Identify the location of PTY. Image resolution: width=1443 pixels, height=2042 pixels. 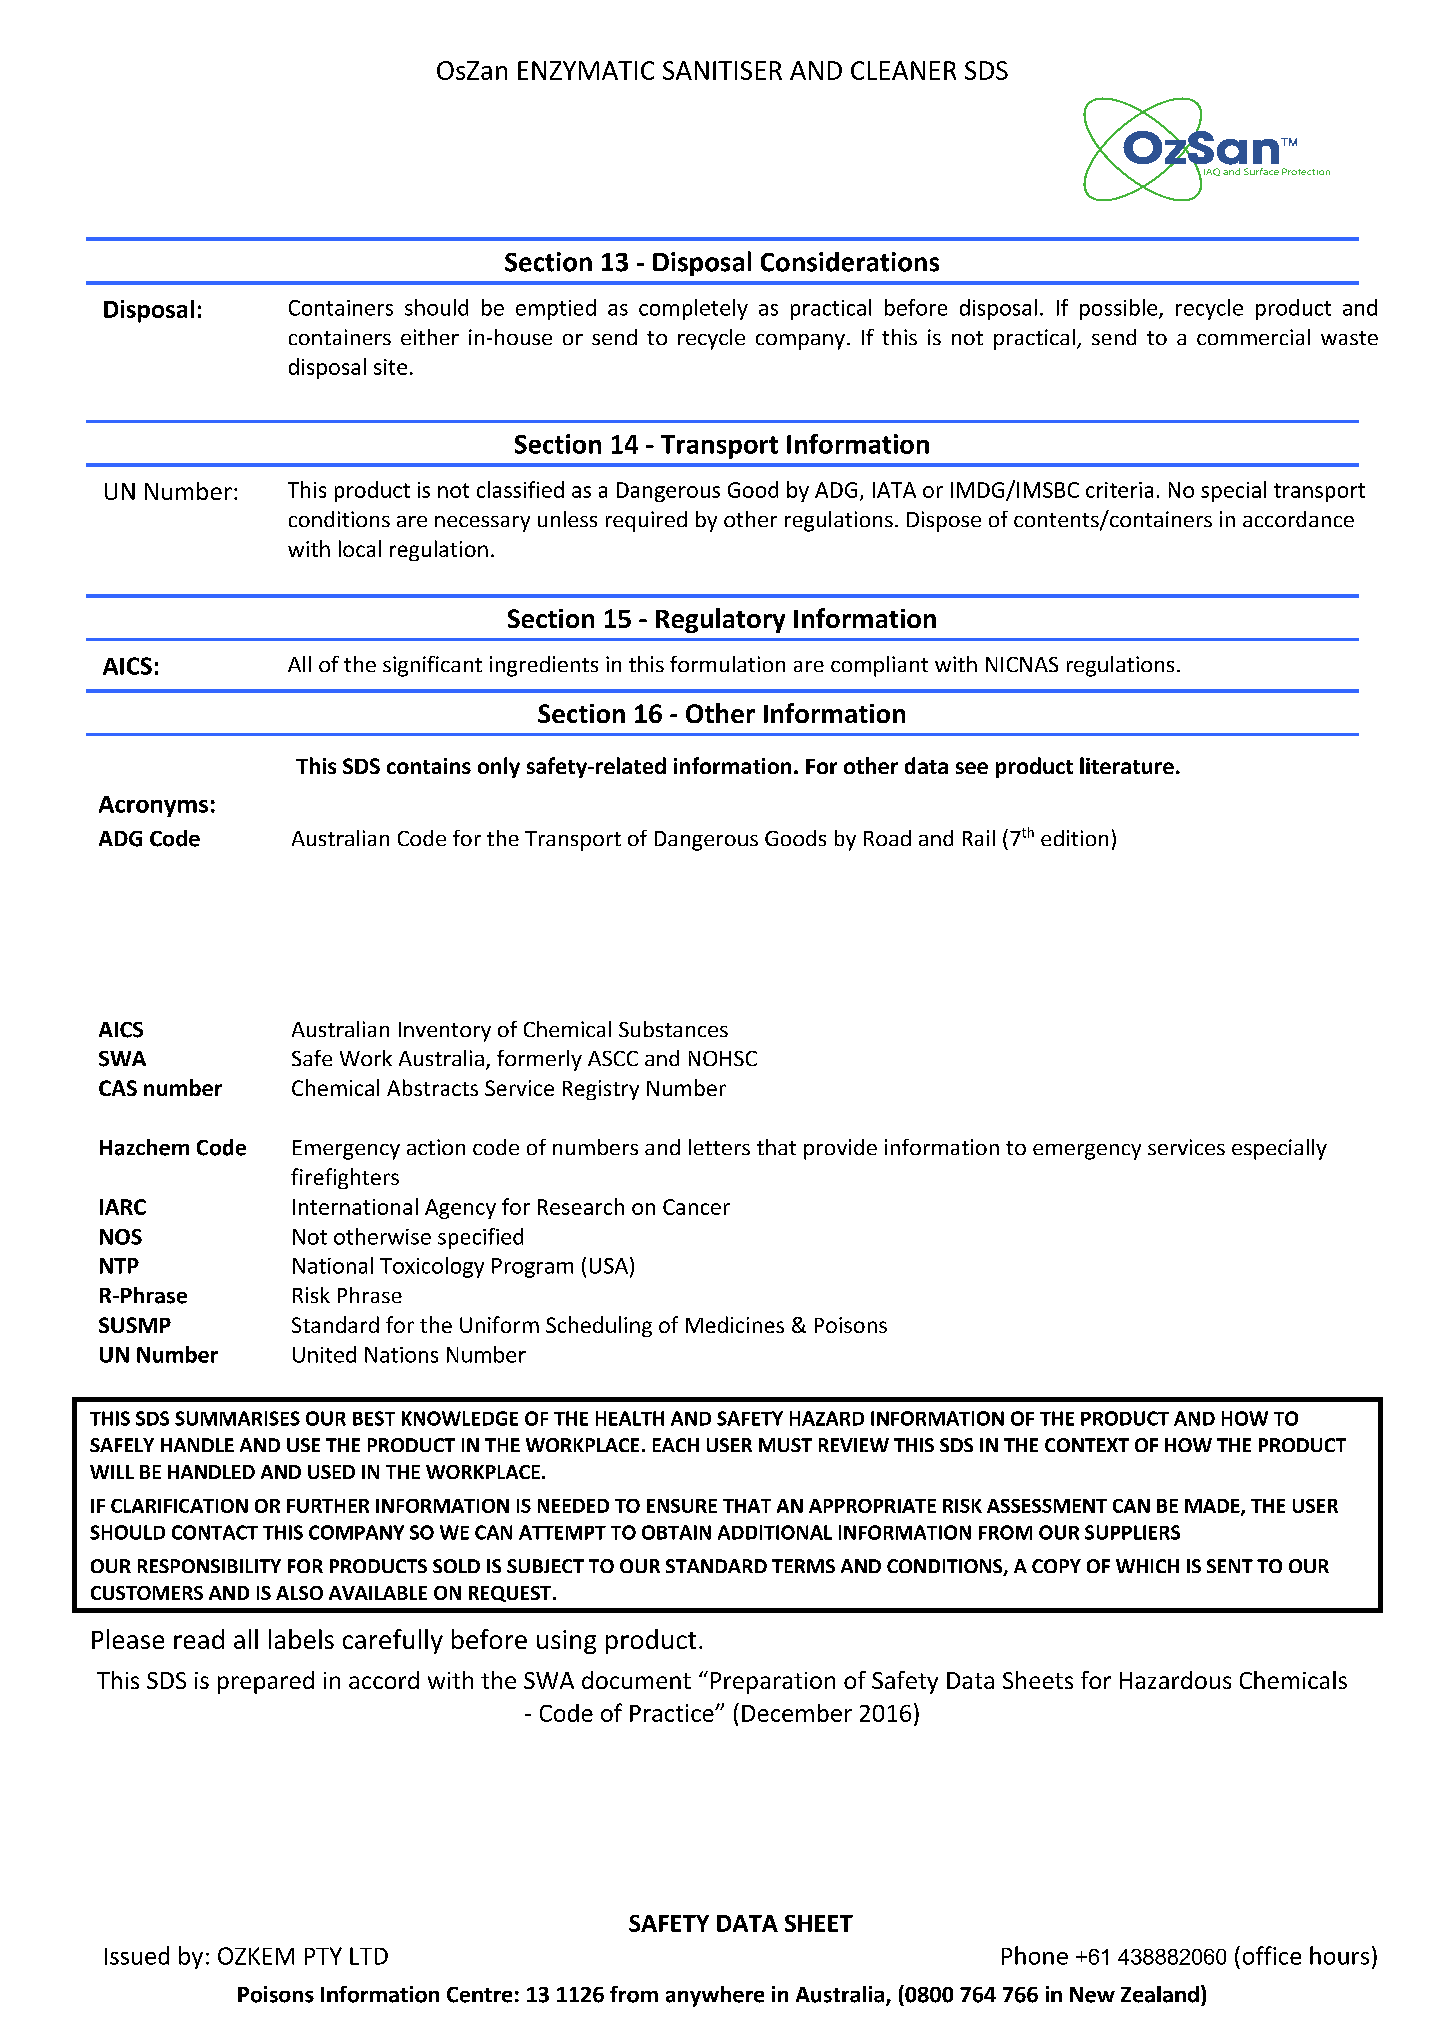
(323, 1956).
